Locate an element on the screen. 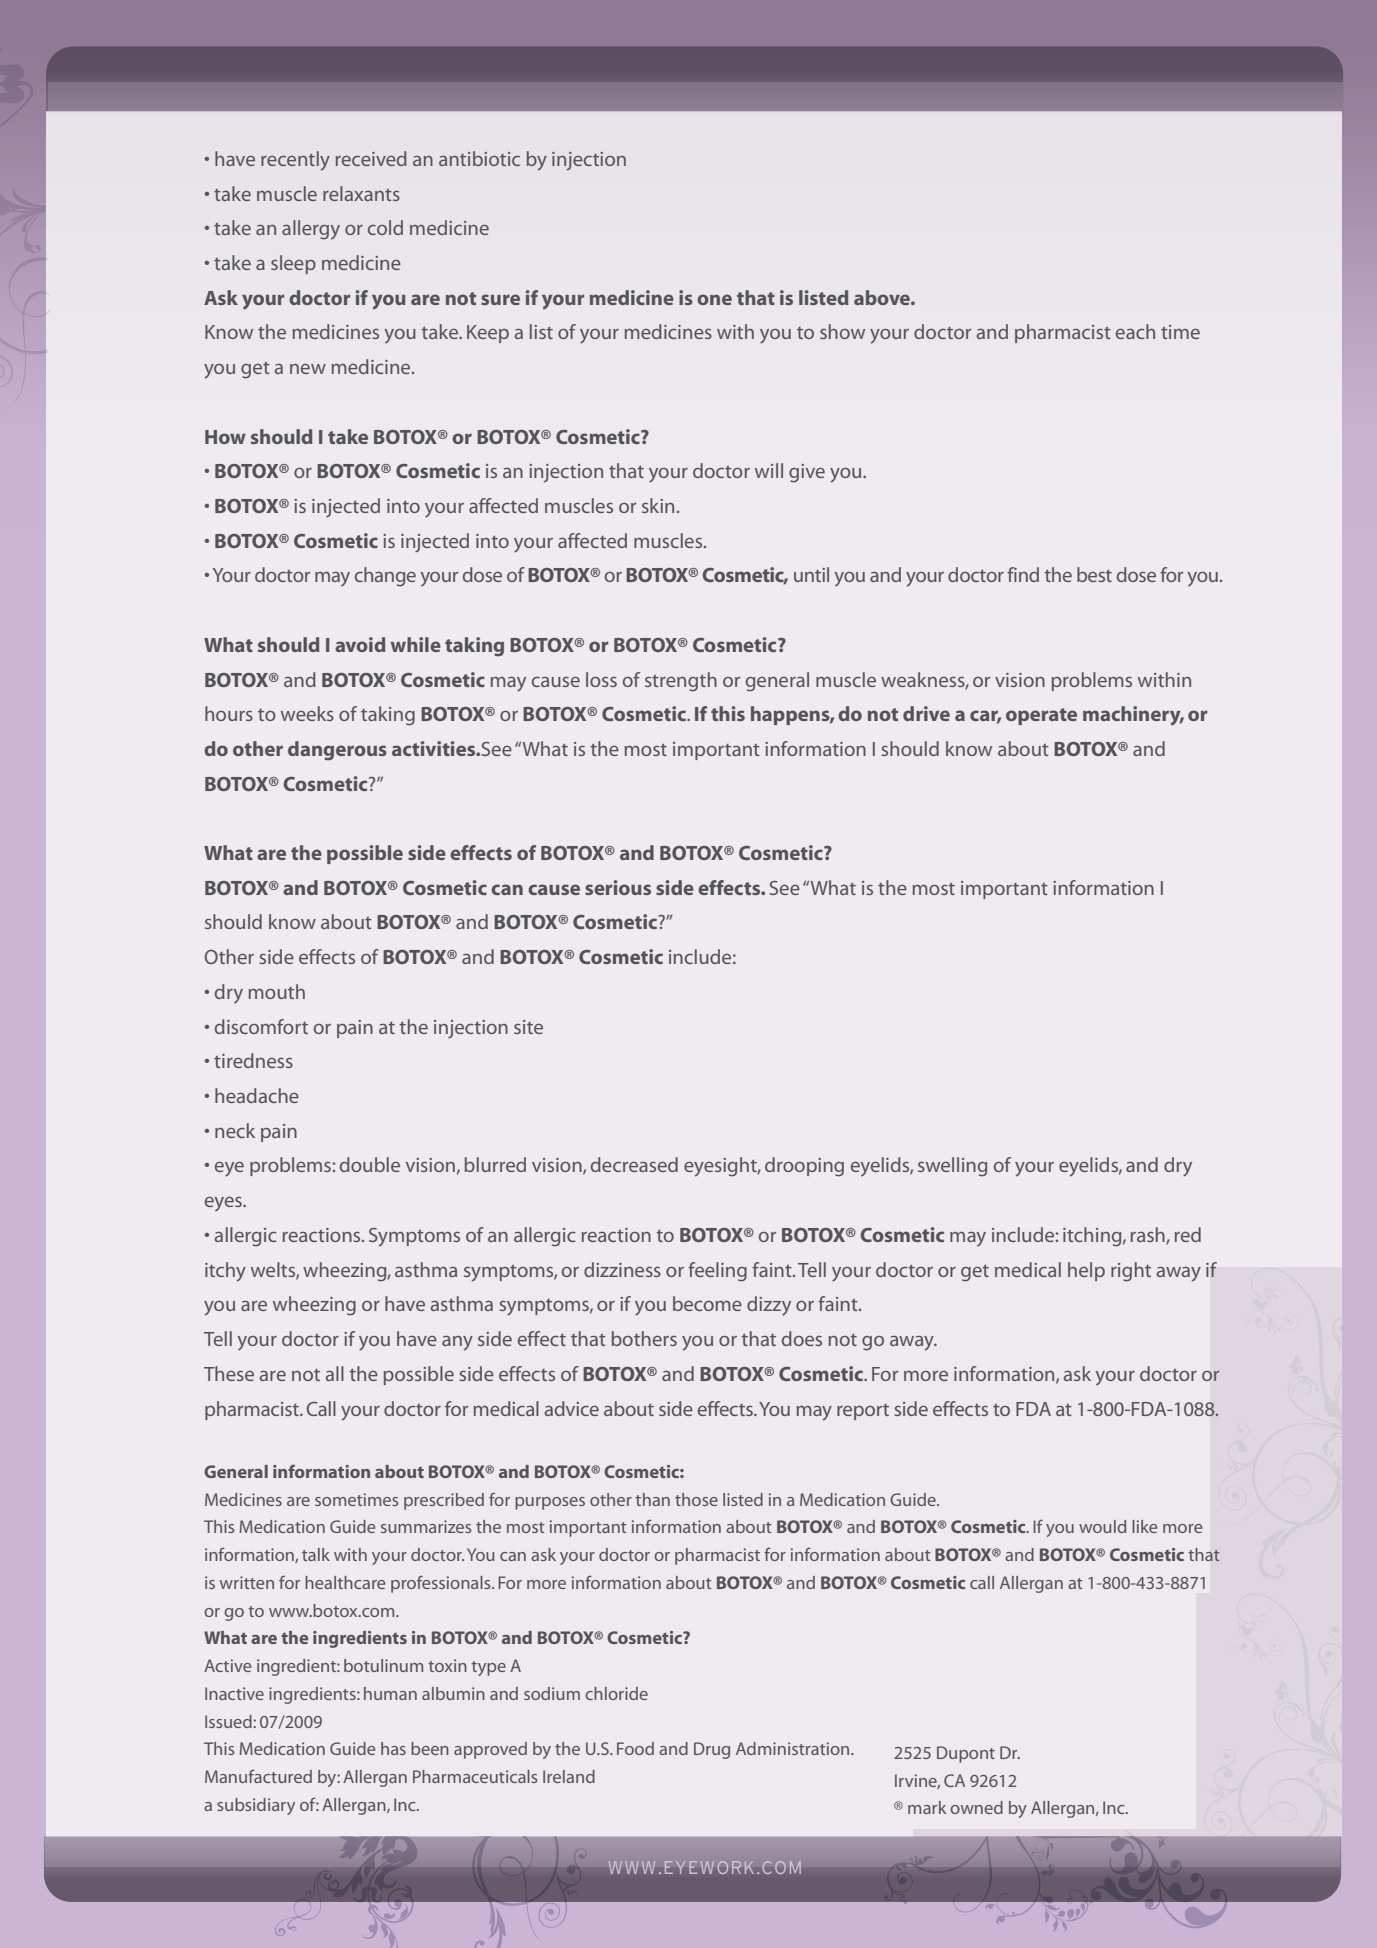 The image size is (1377, 1948). swelling is located at coordinates (952, 1167).
